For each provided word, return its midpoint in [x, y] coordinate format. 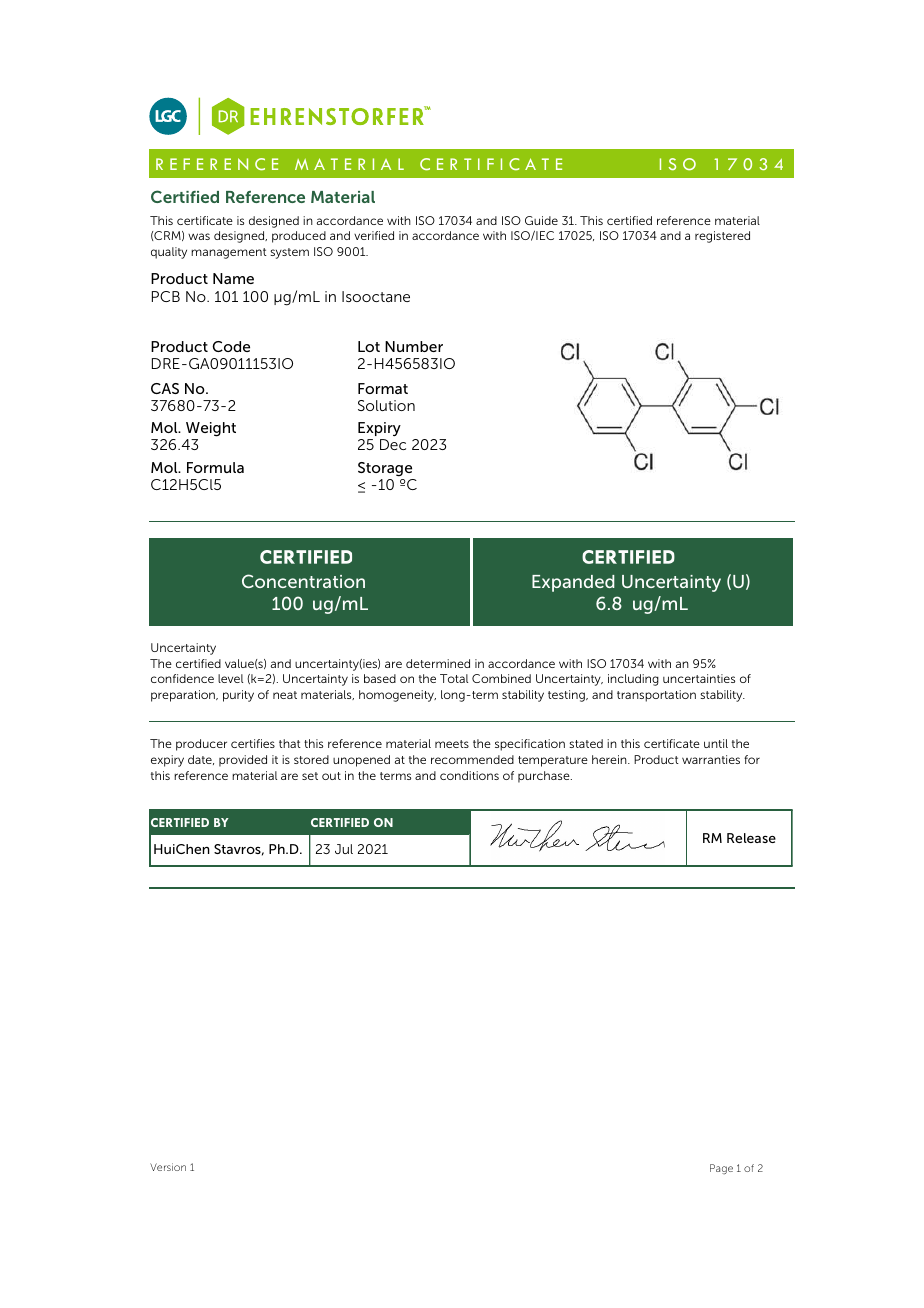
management [229, 253]
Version [168, 1167]
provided [243, 761]
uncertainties [699, 678]
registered [722, 237]
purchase [545, 777]
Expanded [573, 583]
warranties [711, 759]
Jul [344, 849]
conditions [469, 775]
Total [454, 678]
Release [751, 838]
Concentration [303, 581]
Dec [393, 444]
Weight [211, 429]
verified [374, 235]
